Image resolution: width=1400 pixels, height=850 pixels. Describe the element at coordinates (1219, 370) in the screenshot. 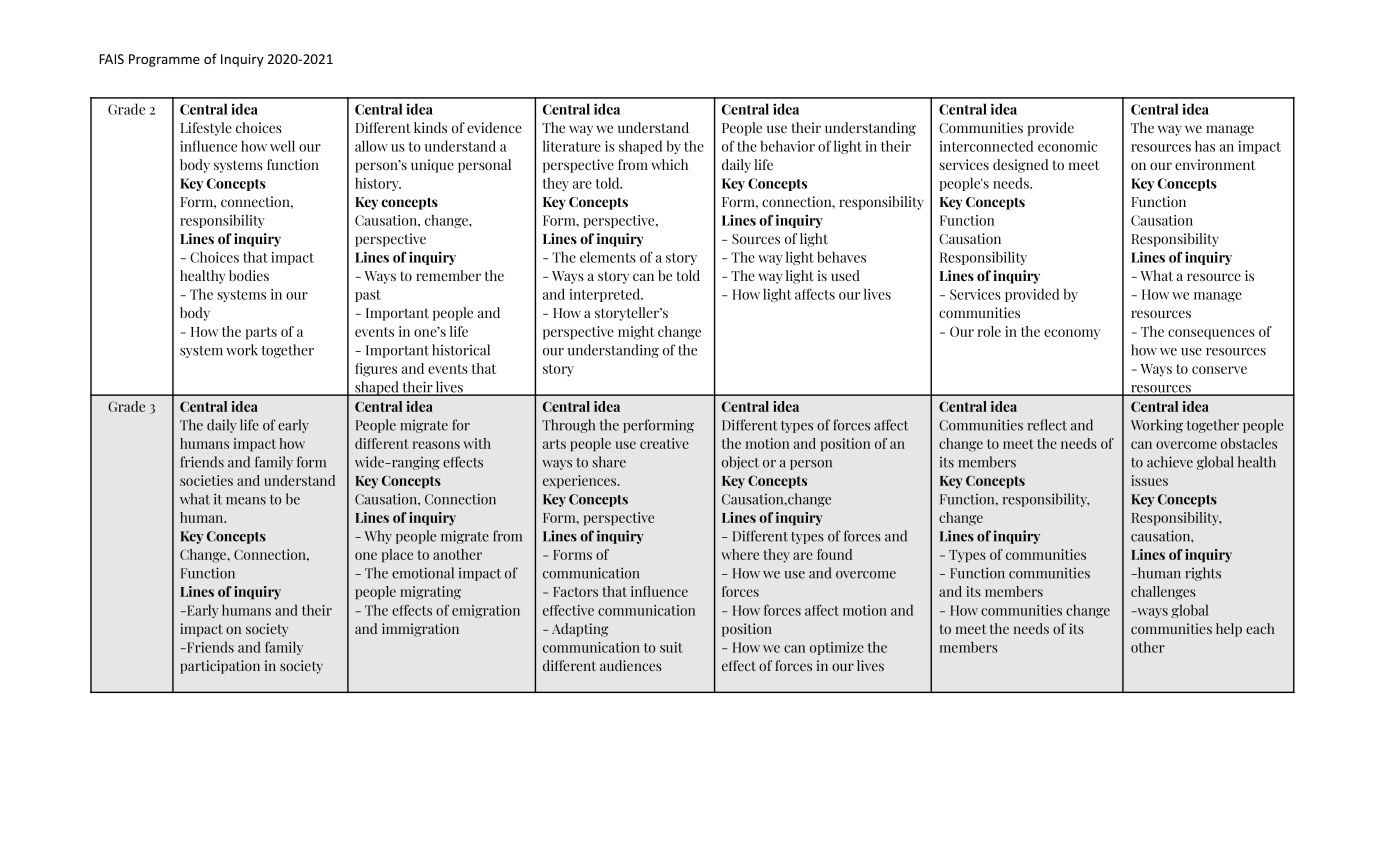

I see `conserve` at that location.
